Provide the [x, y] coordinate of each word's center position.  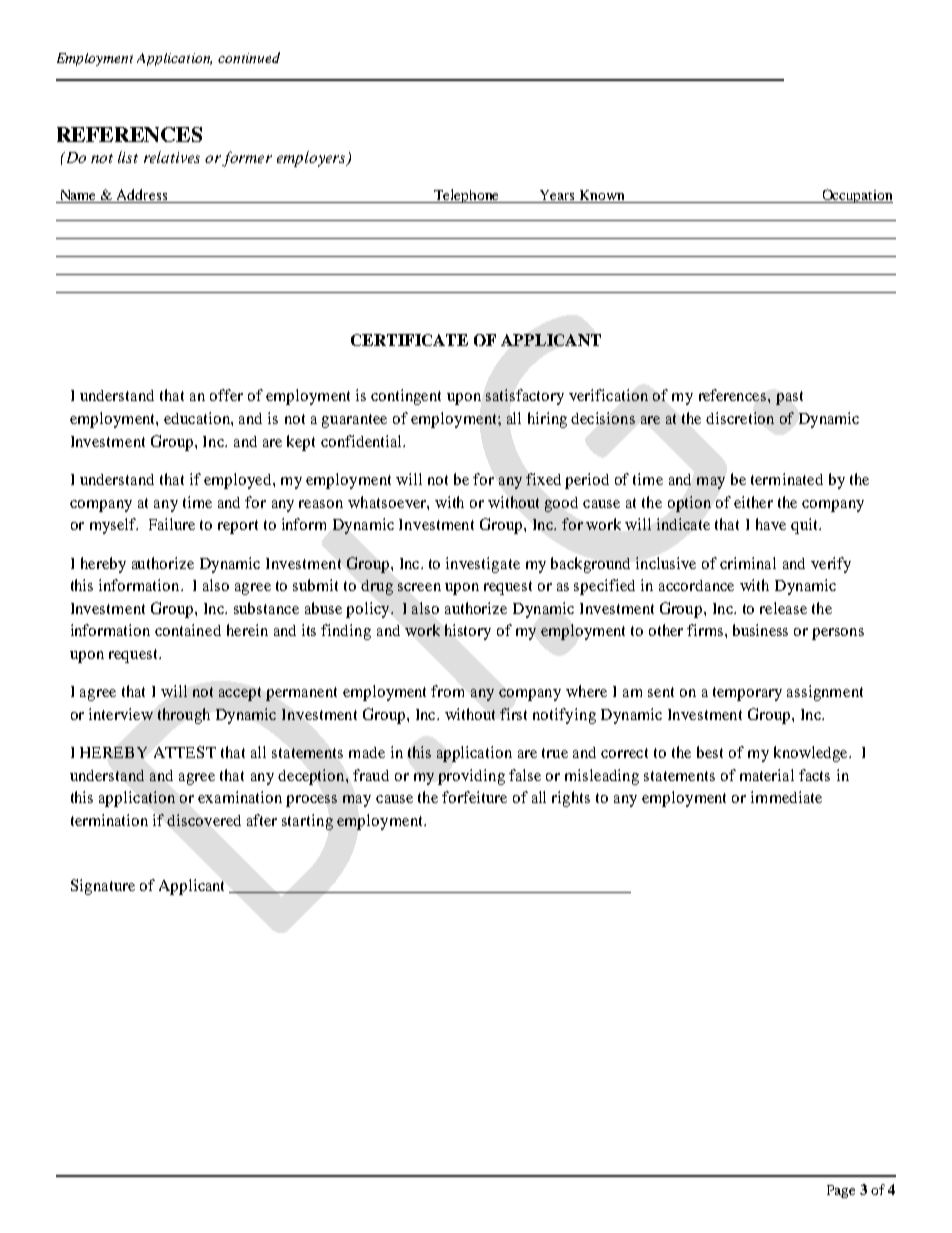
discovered [204, 820]
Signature [103, 887]
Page [841, 1191]
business [760, 630]
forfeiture [474, 797]
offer [226, 395]
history [468, 632]
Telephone [467, 196]
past [789, 398]
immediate [786, 797]
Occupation [856, 196]
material [767, 775]
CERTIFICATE [409, 340]
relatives [172, 157]
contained [188, 630]
